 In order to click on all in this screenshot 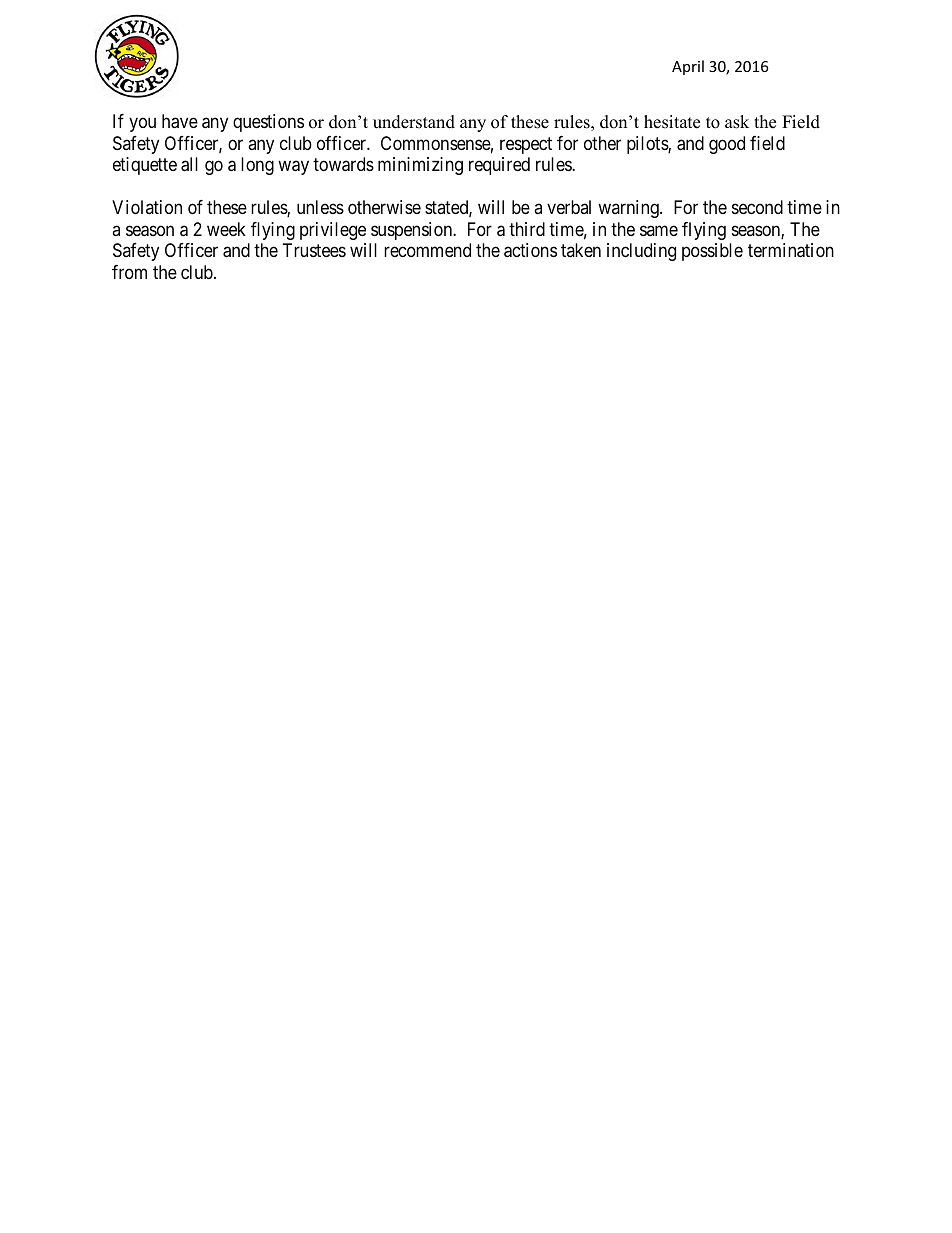, I will do `click(189, 164)`.
